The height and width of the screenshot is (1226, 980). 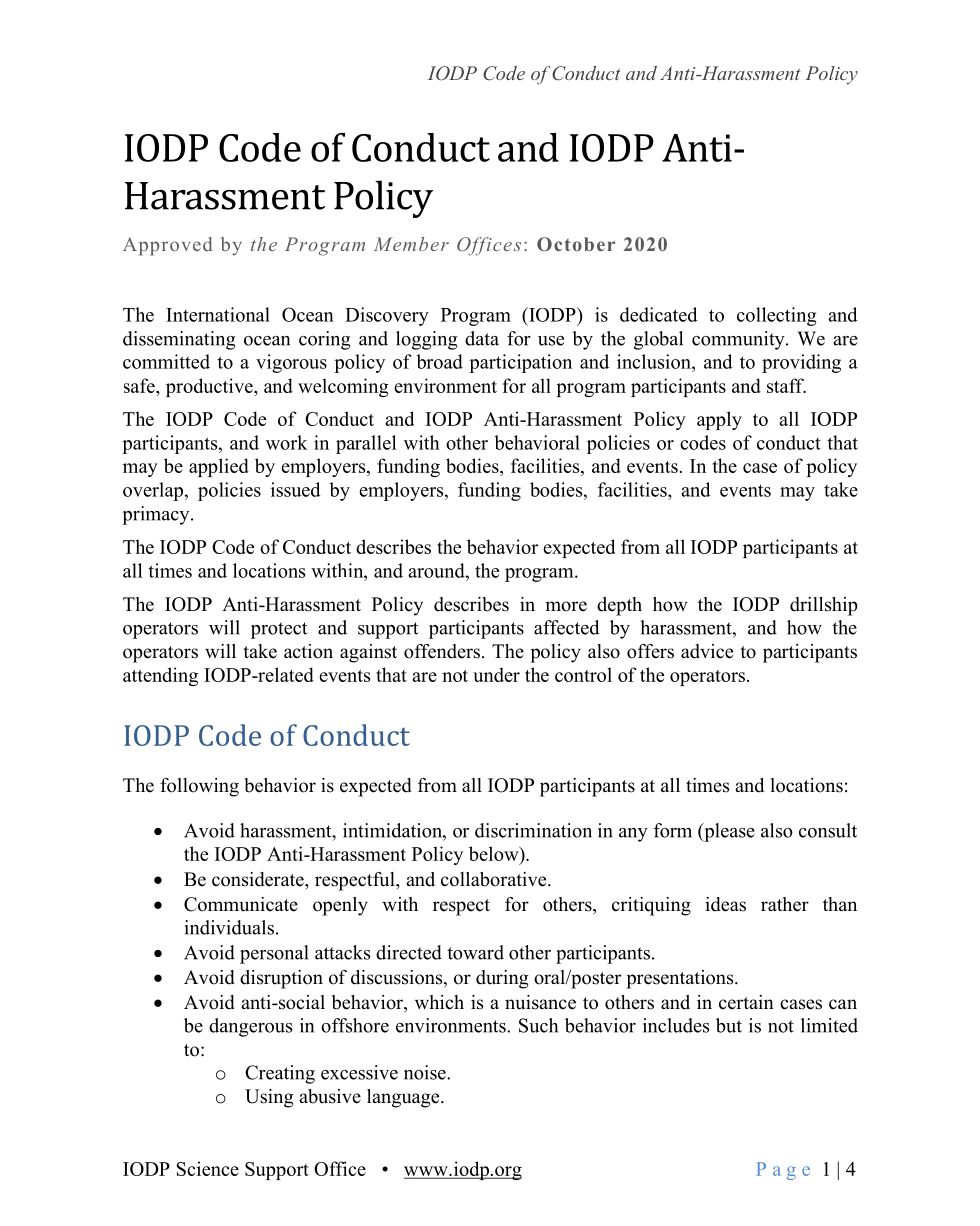 What do you see at coordinates (411, 244) in the screenshot?
I see `Member` at bounding box center [411, 244].
